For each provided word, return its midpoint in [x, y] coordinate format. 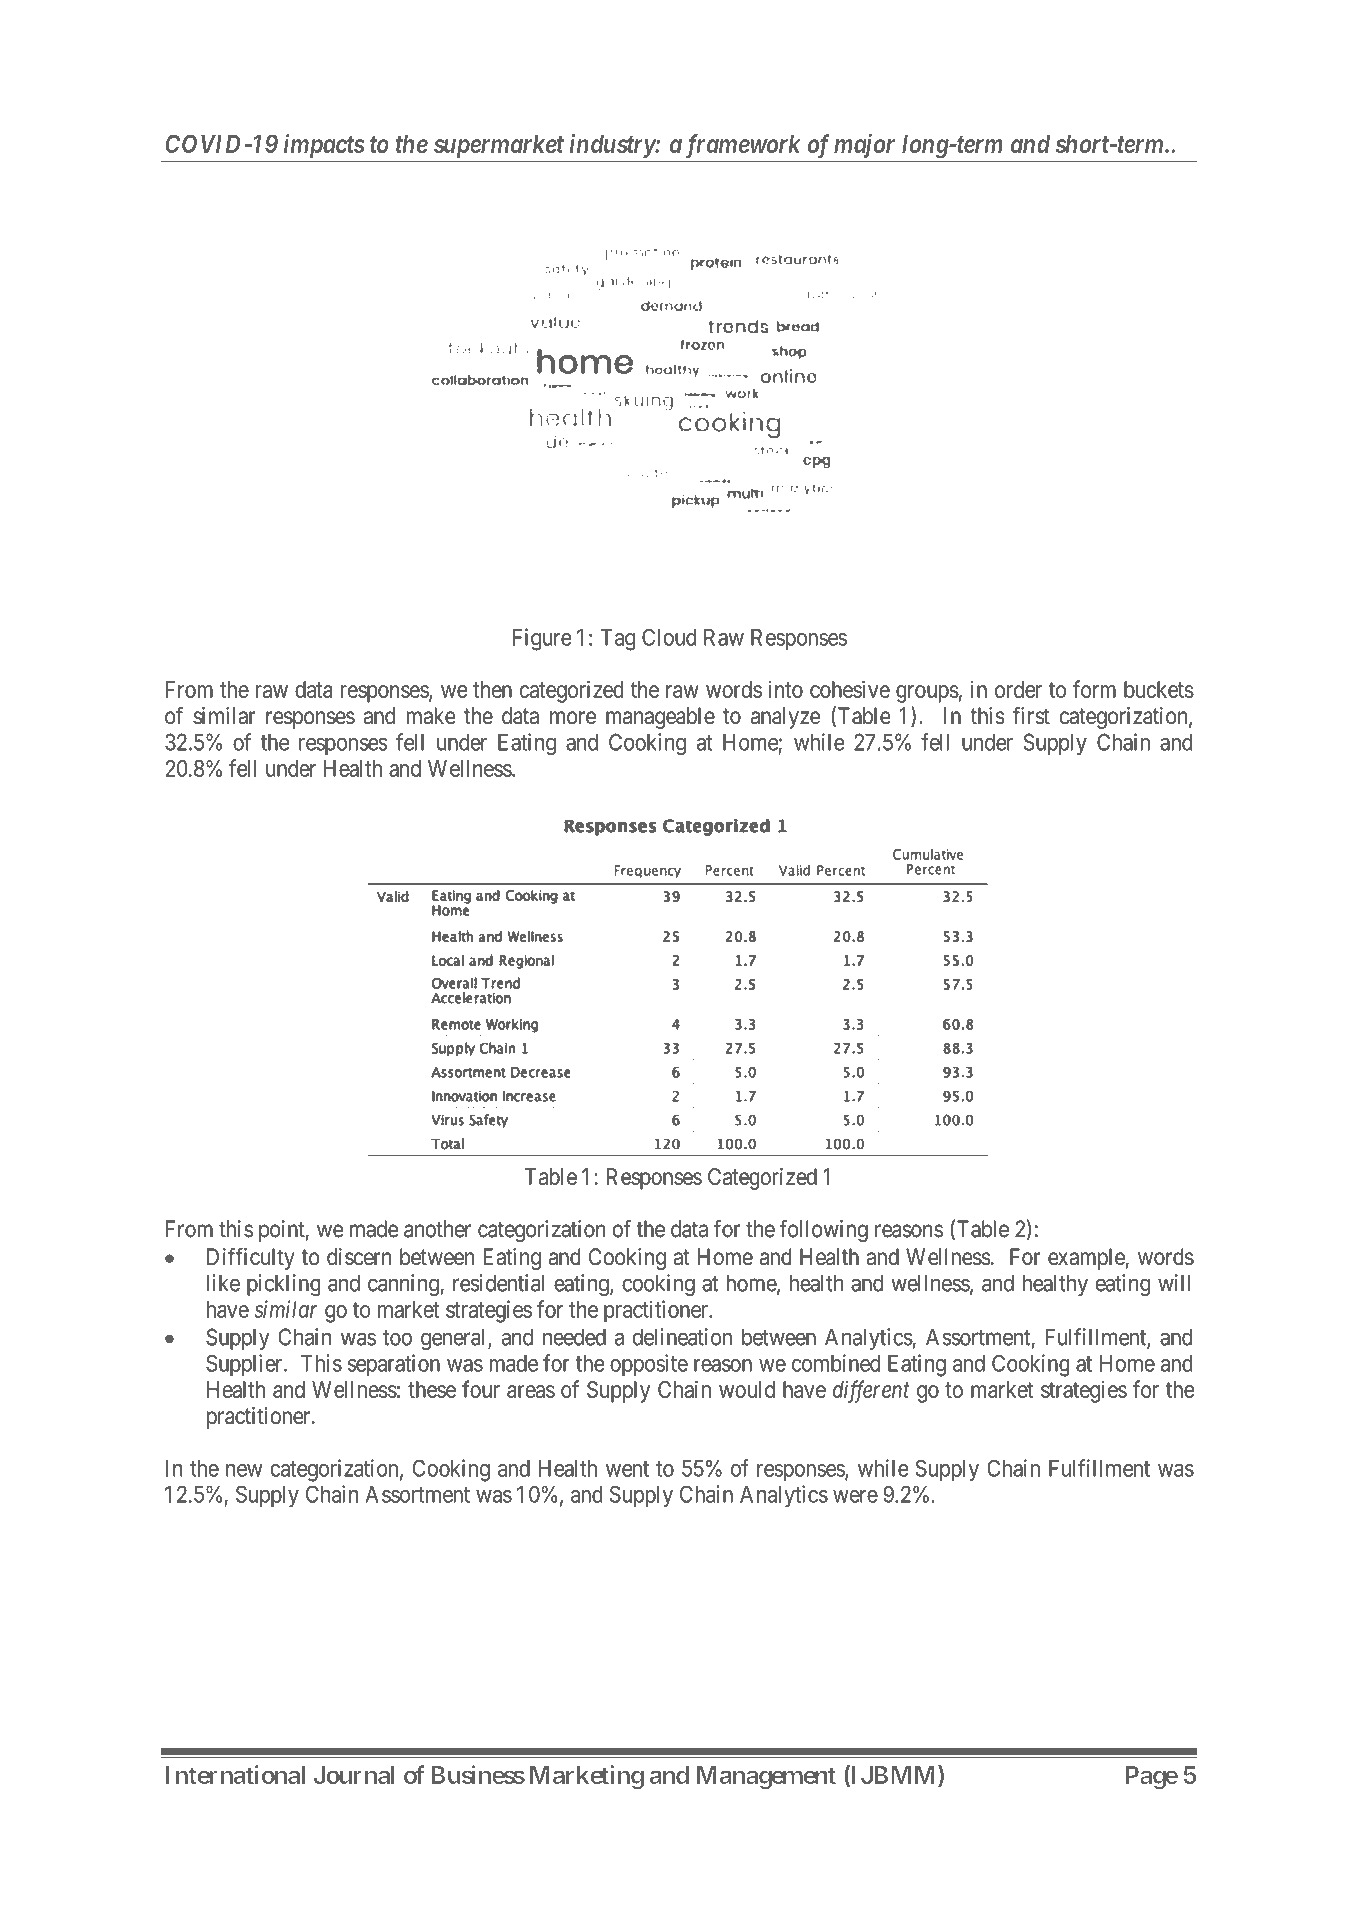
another [437, 1229]
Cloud [669, 637]
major [864, 146]
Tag [618, 640]
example [1087, 1259]
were [855, 1496]
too [397, 1338]
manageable [660, 718]
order [1018, 689]
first [1031, 715]
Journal [354, 1775]
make [431, 716]
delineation [682, 1337]
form [1094, 689]
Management [766, 1777]
